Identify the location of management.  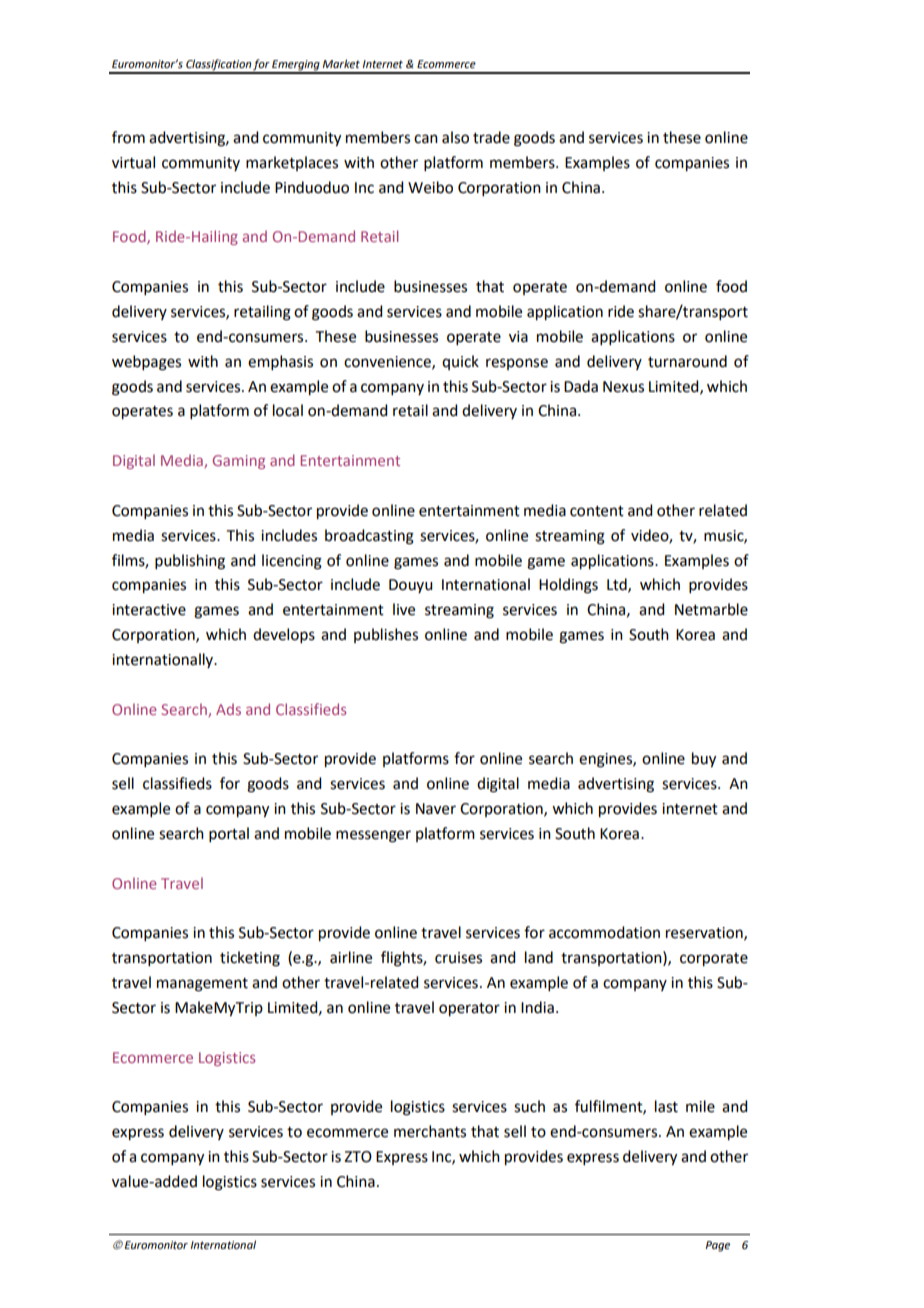
(202, 985).
